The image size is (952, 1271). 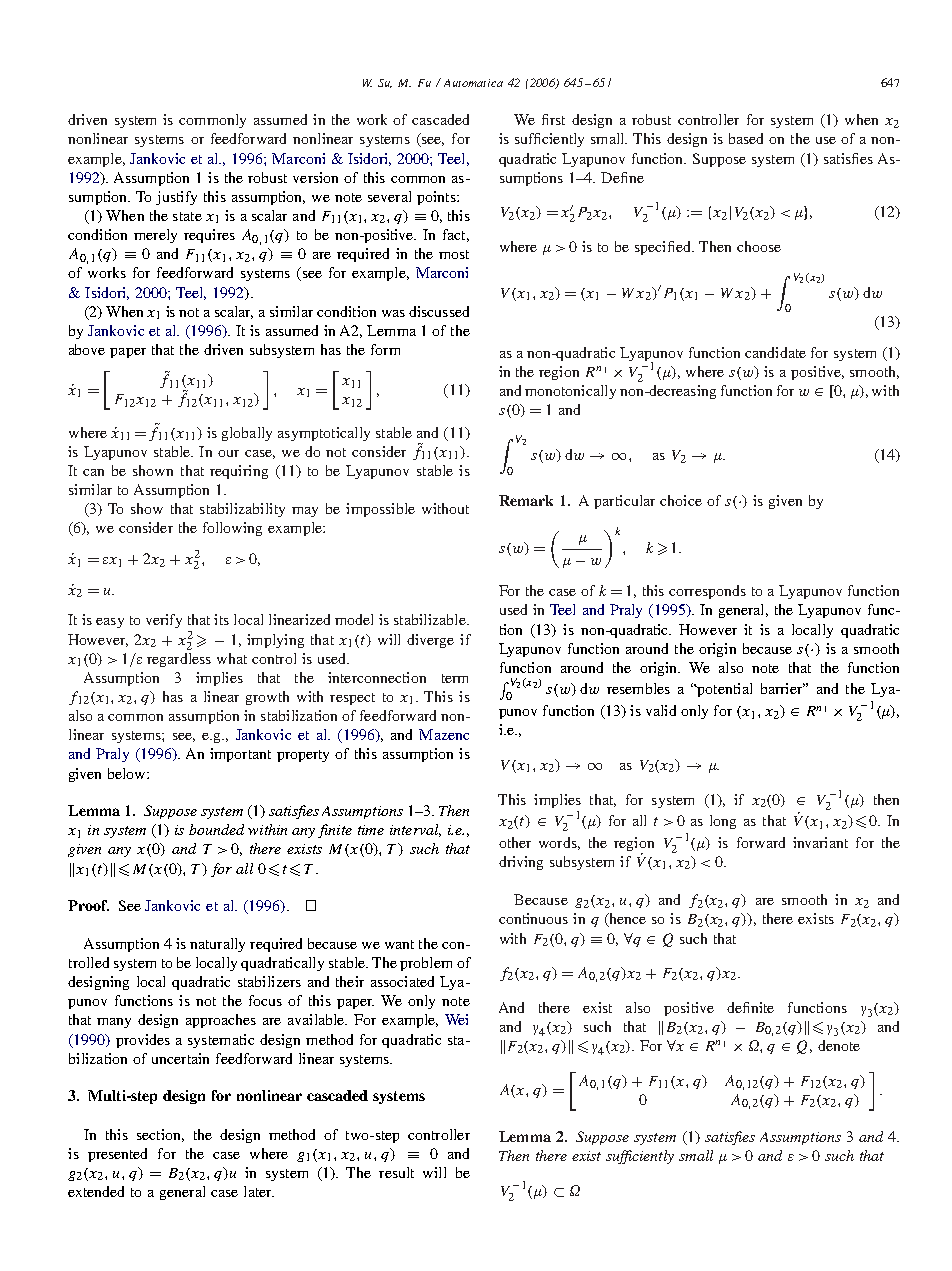 What do you see at coordinates (117, 1155) in the screenshot?
I see `presented` at bounding box center [117, 1155].
